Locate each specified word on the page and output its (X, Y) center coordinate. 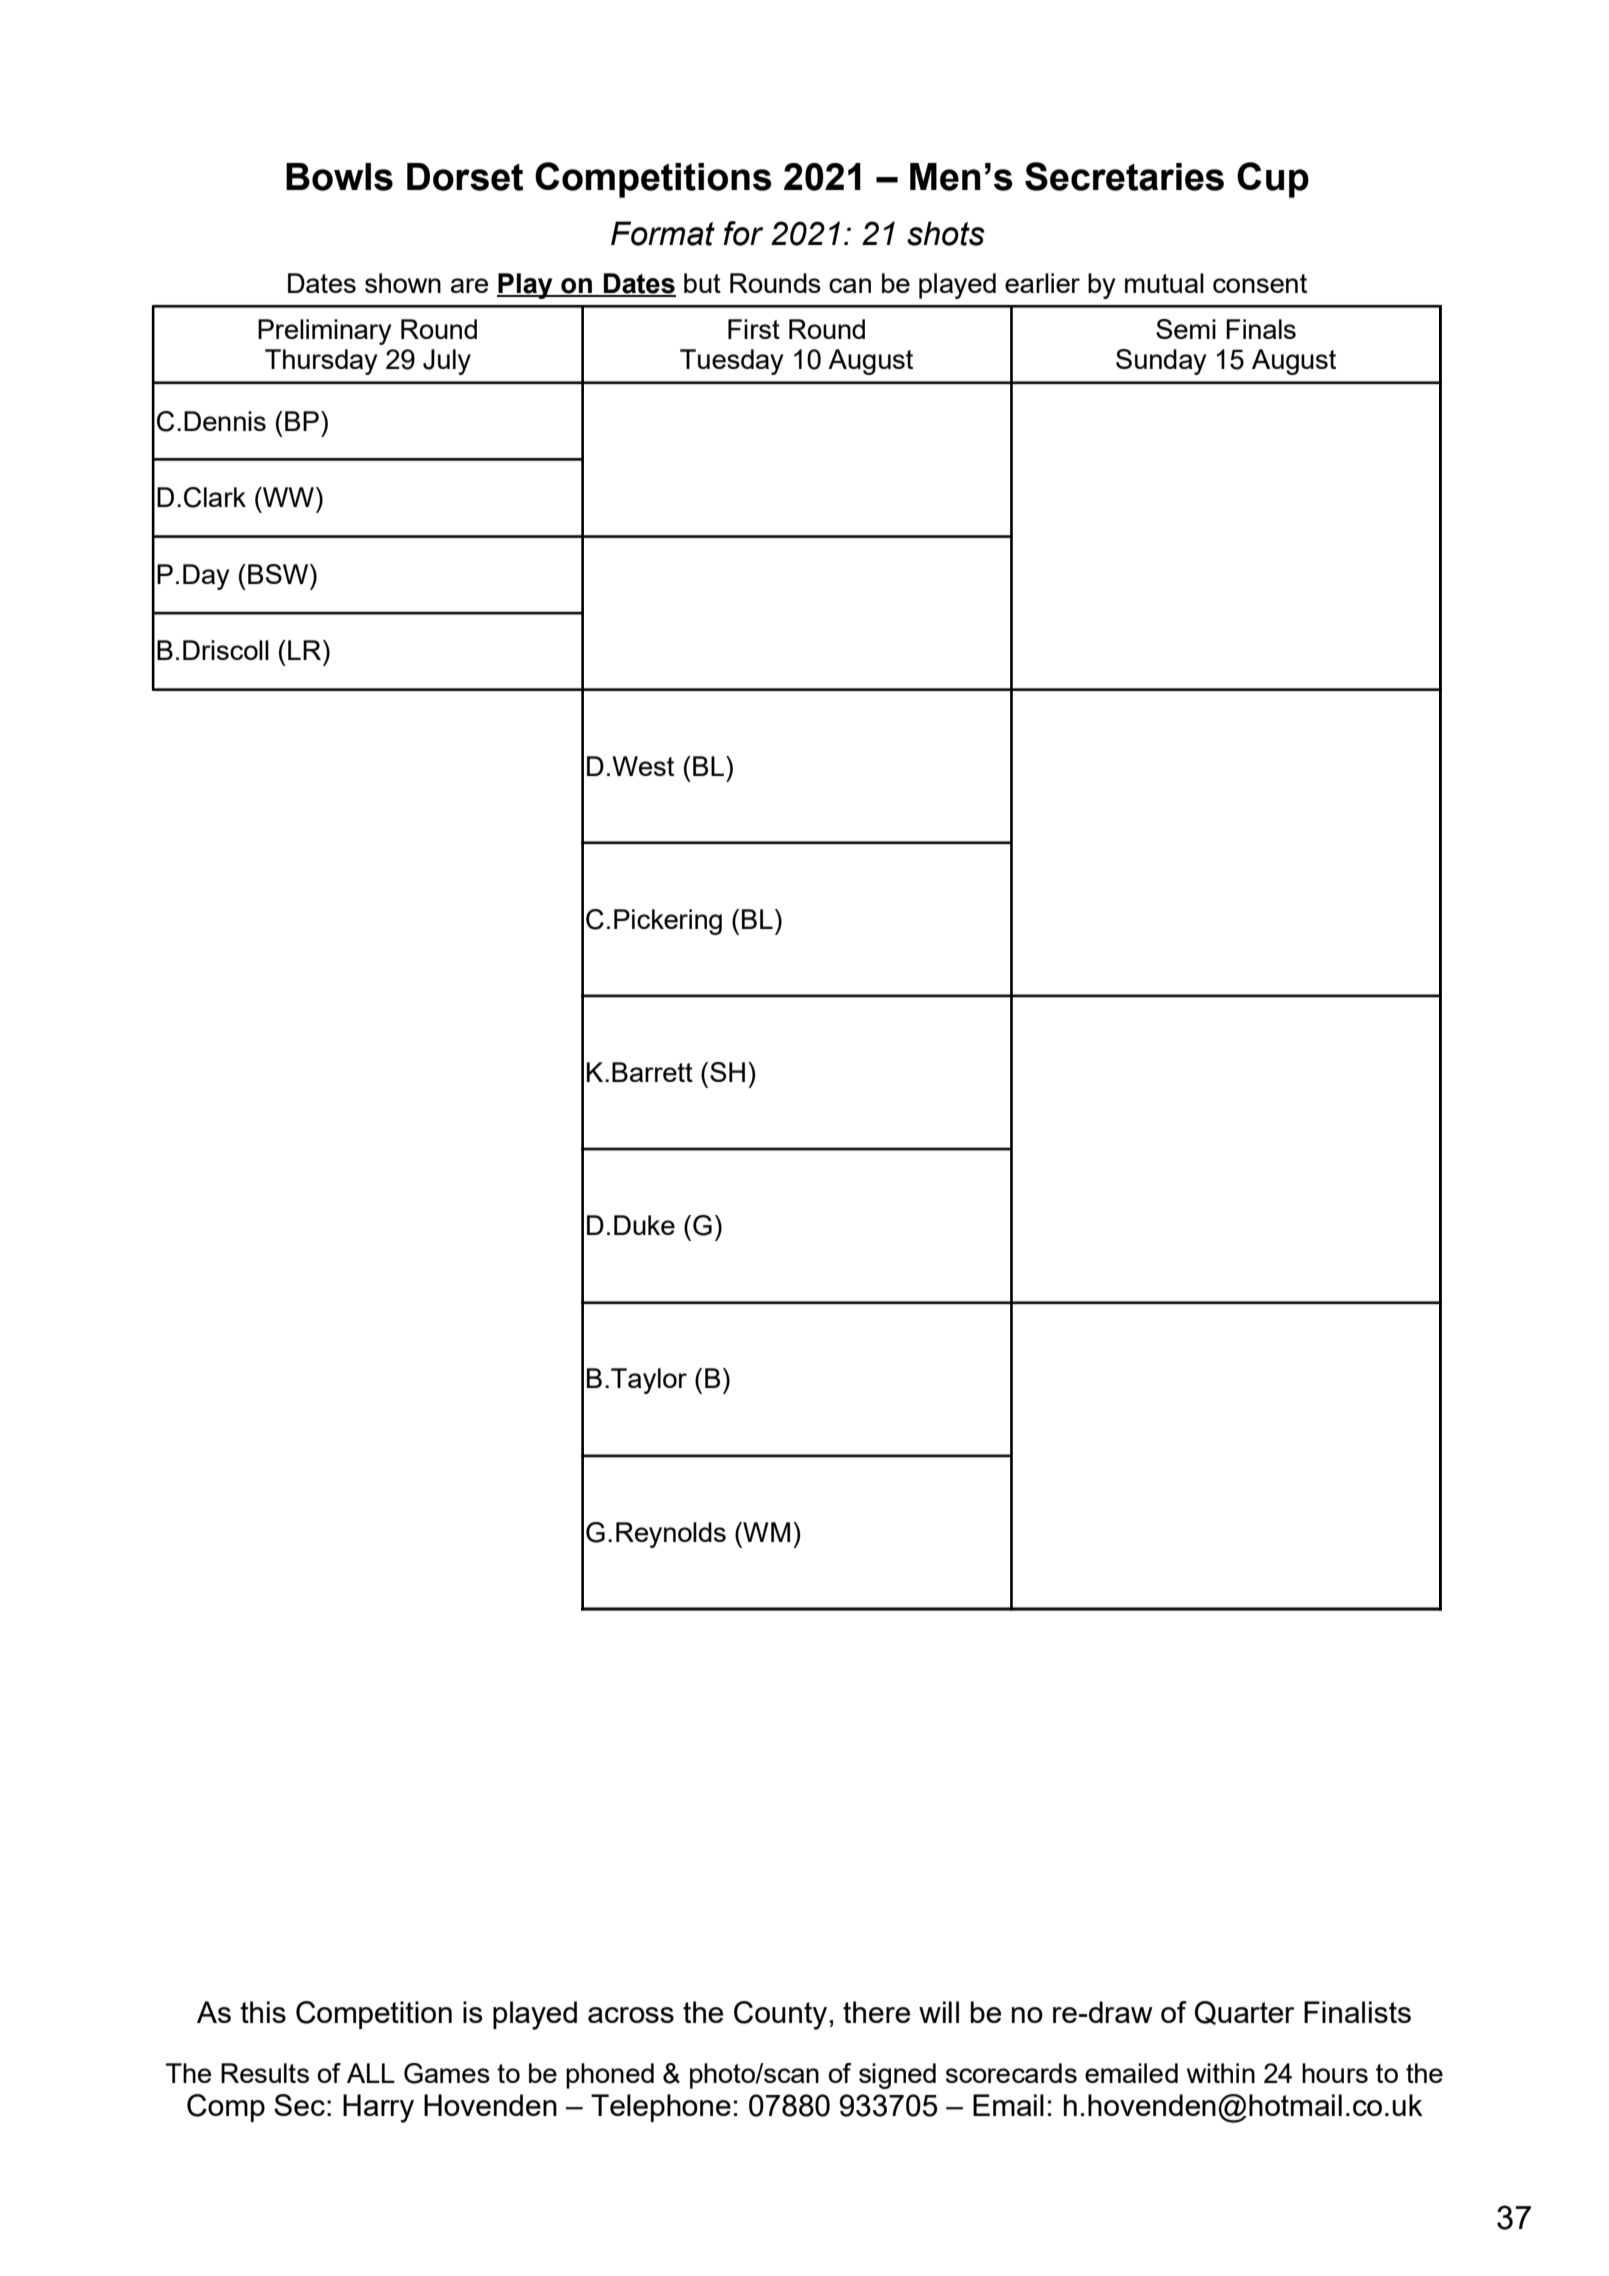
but (702, 283)
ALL (371, 2073)
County (780, 2015)
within (1221, 2073)
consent (1260, 283)
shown (403, 283)
